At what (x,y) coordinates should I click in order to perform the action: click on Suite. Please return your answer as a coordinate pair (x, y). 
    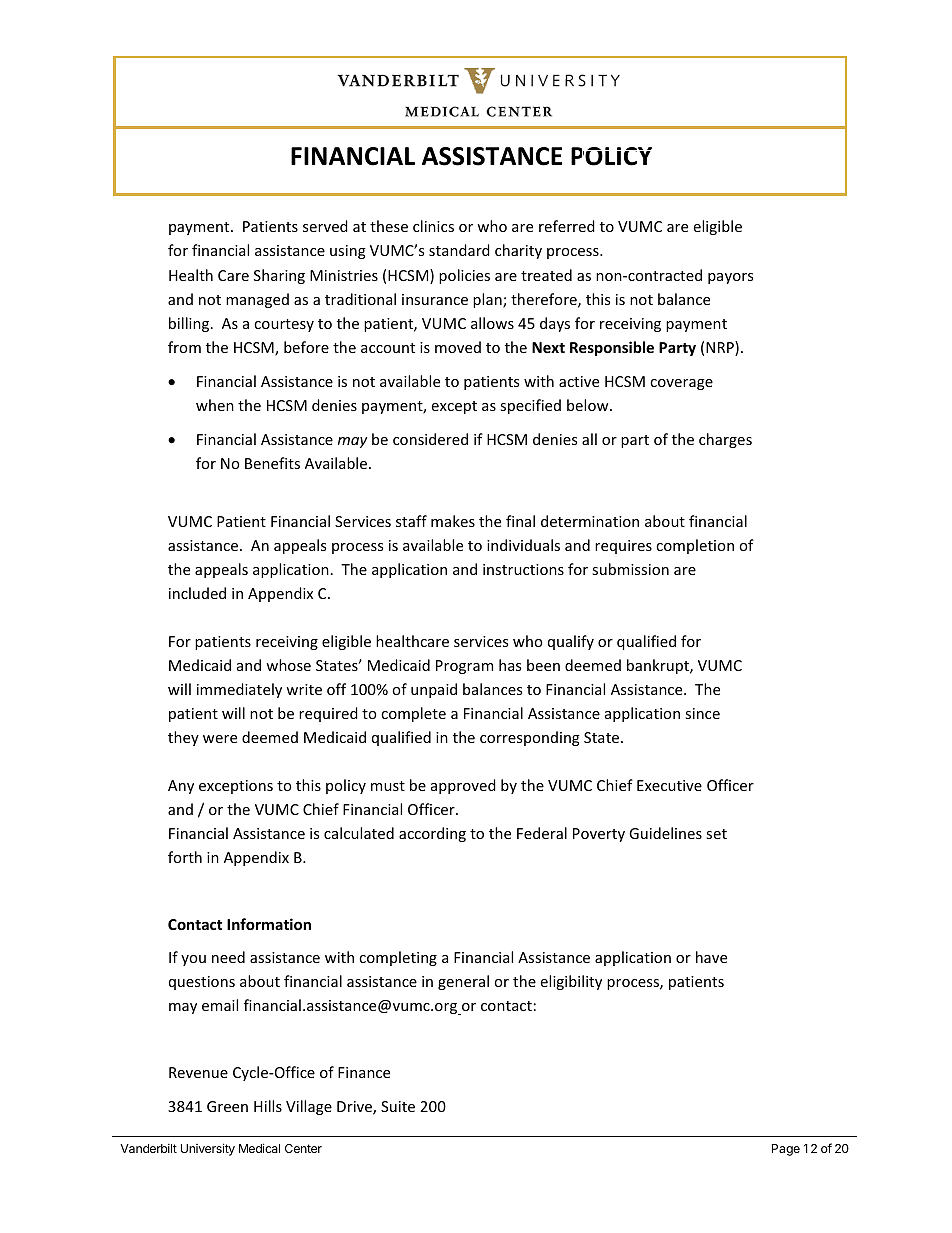
    Looking at the image, I should click on (398, 1106).
